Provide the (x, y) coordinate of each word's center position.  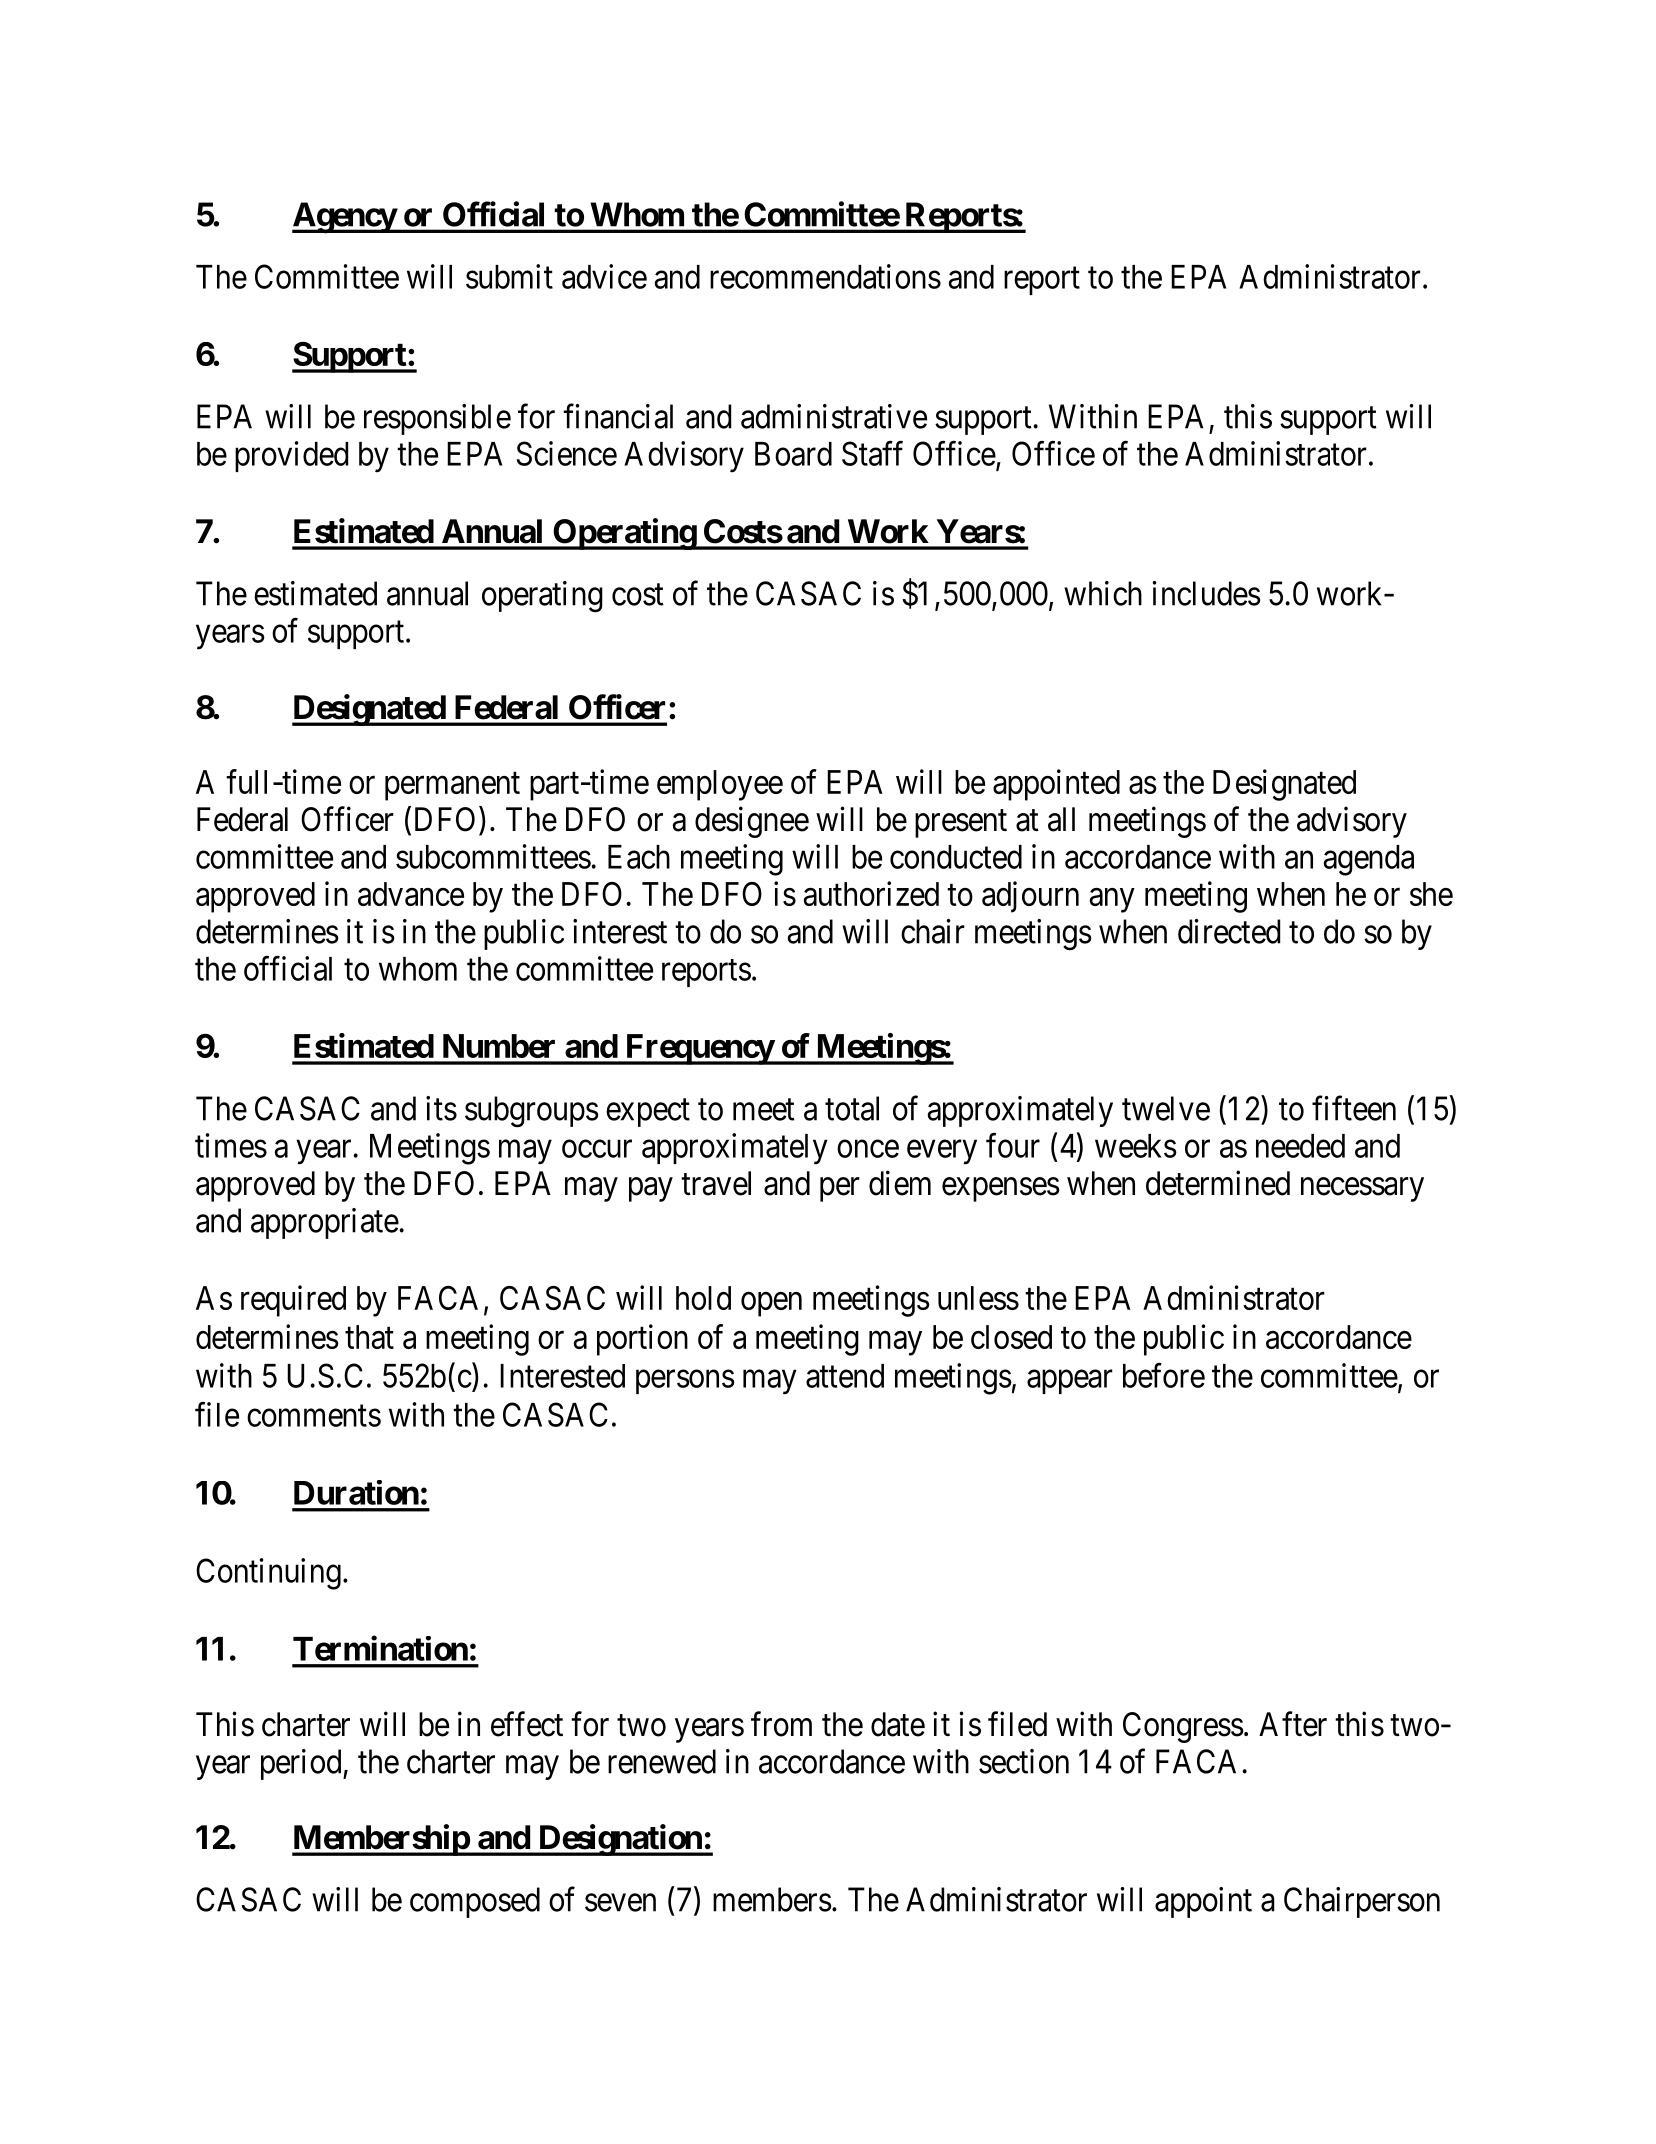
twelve (1166, 1108)
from (781, 1724)
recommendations (825, 276)
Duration (356, 1492)
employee (720, 785)
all (1061, 819)
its (441, 1108)
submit (509, 276)
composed (475, 1902)
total (852, 1108)
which (1103, 593)
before (1164, 1375)
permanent (452, 786)
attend (845, 1376)
